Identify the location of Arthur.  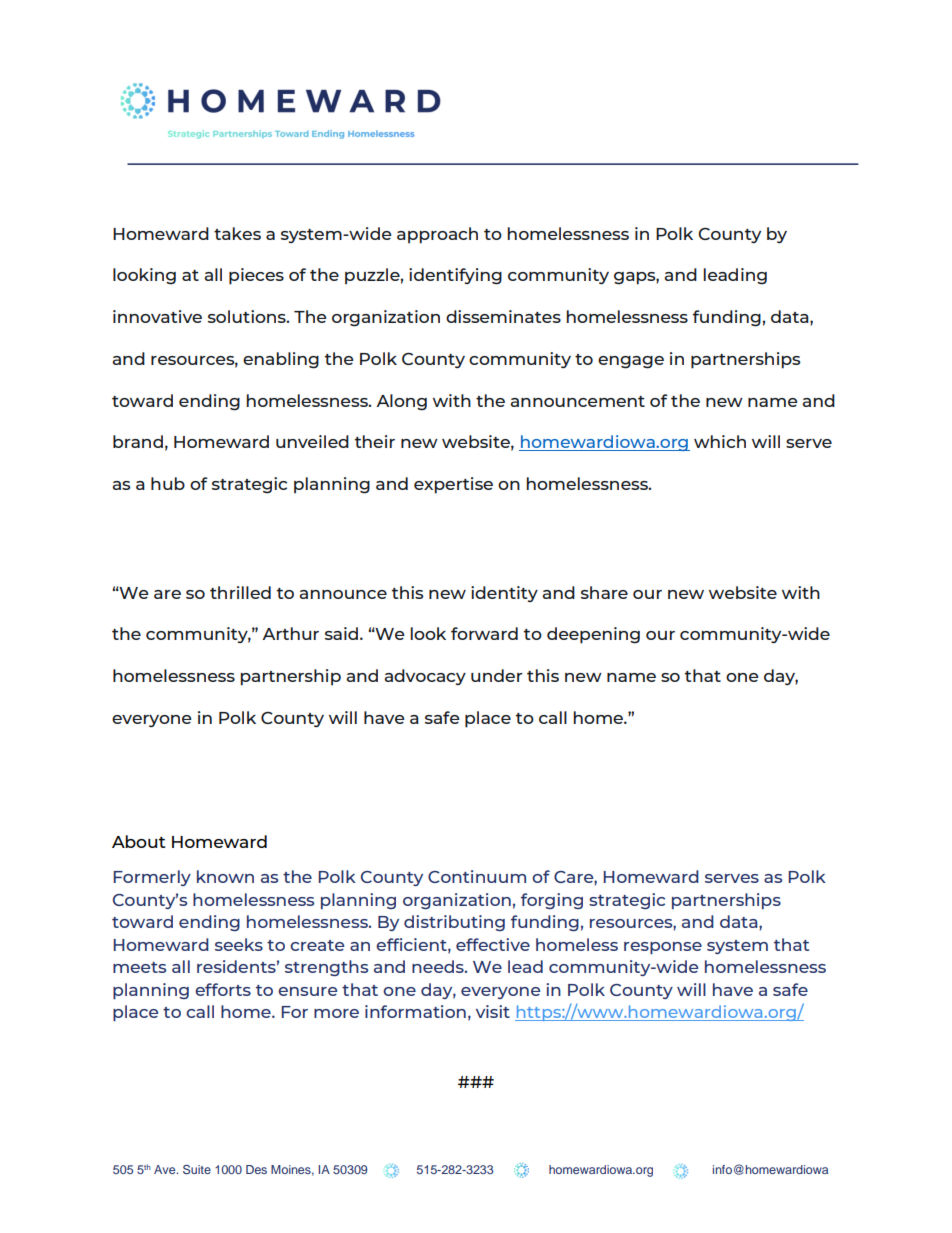
(290, 633).
